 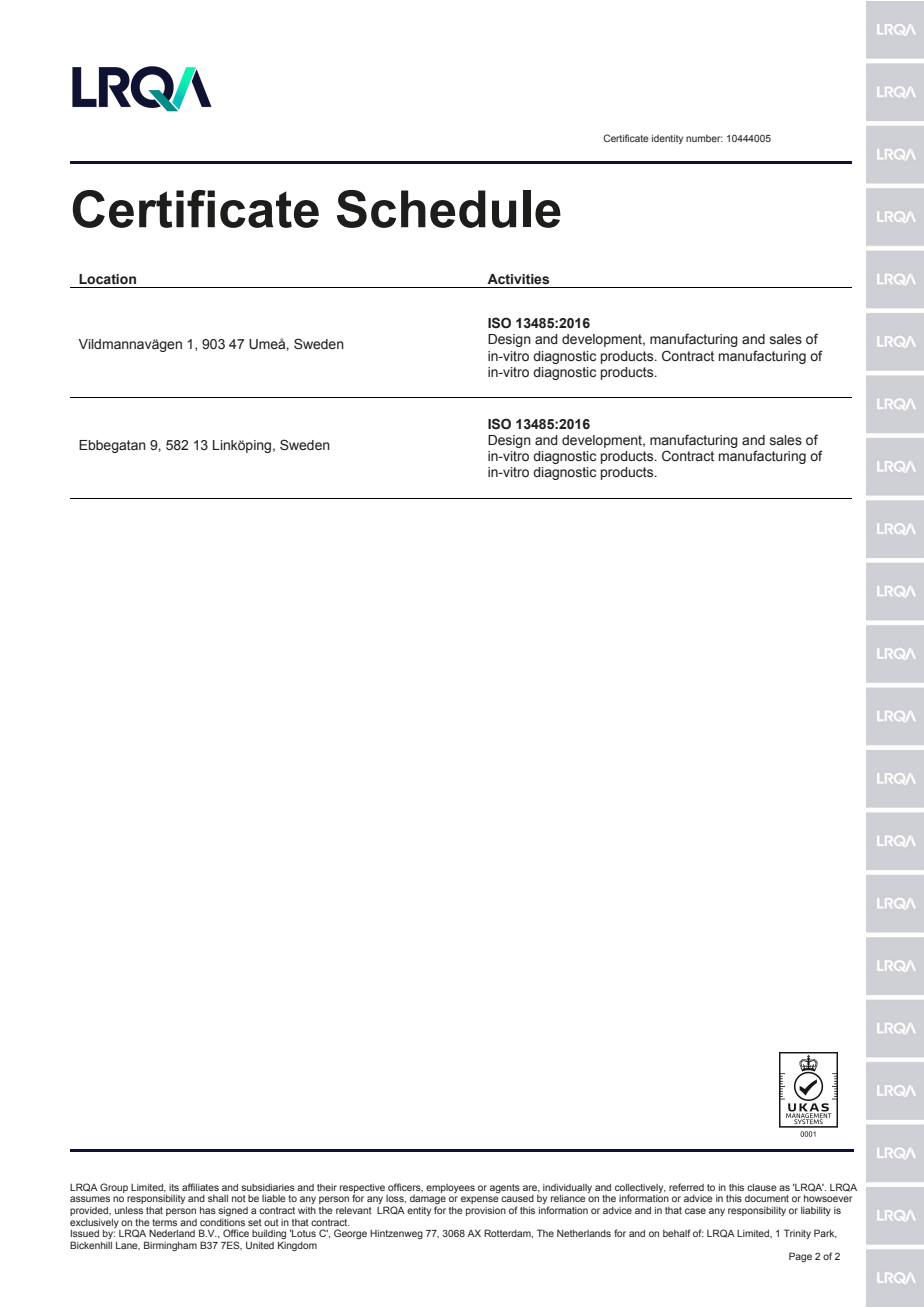 What do you see at coordinates (200, 1187) in the screenshot?
I see `affiliates` at bounding box center [200, 1187].
